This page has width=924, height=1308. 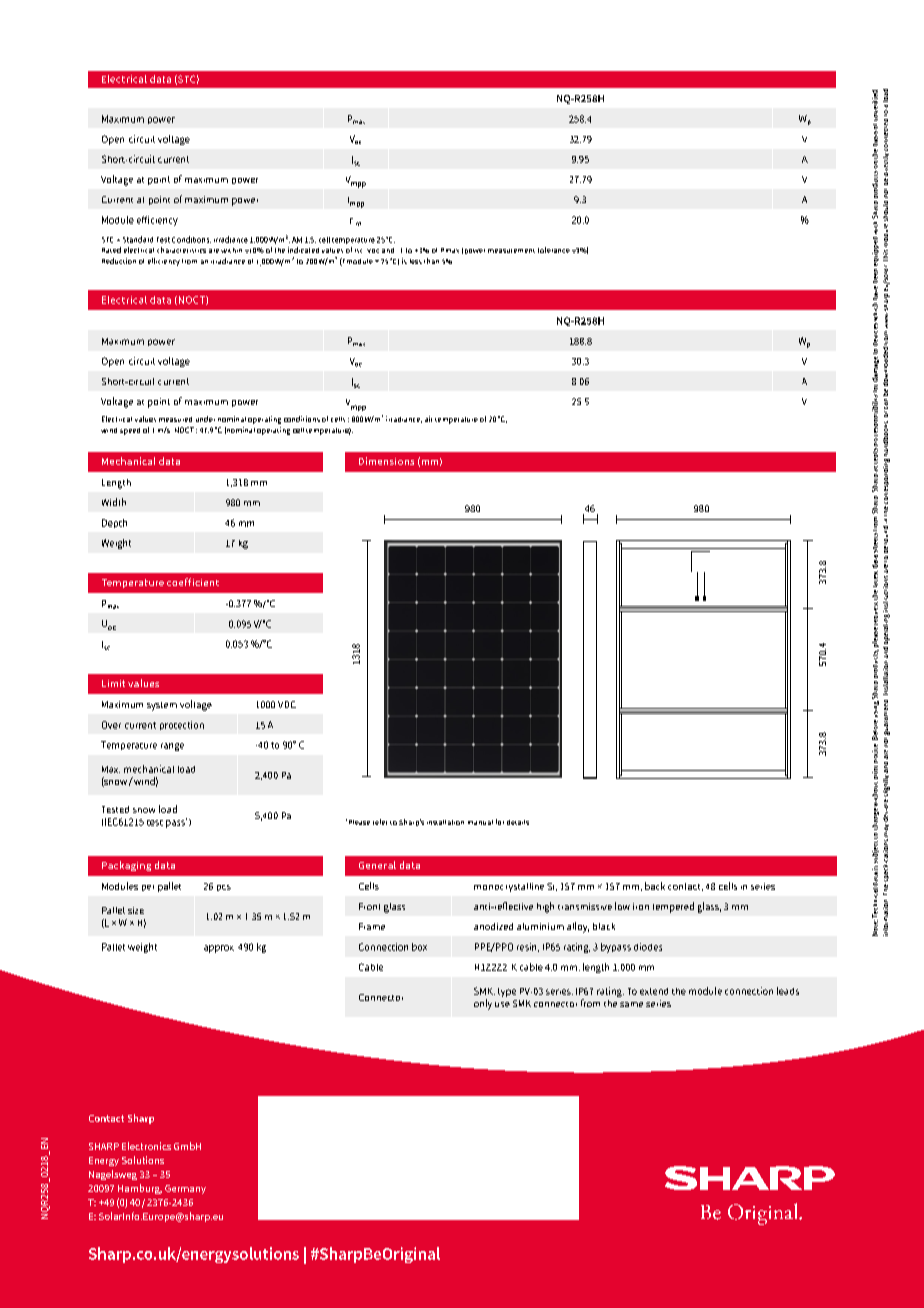 What do you see at coordinates (224, 888) in the page?
I see `pcs` at bounding box center [224, 888].
